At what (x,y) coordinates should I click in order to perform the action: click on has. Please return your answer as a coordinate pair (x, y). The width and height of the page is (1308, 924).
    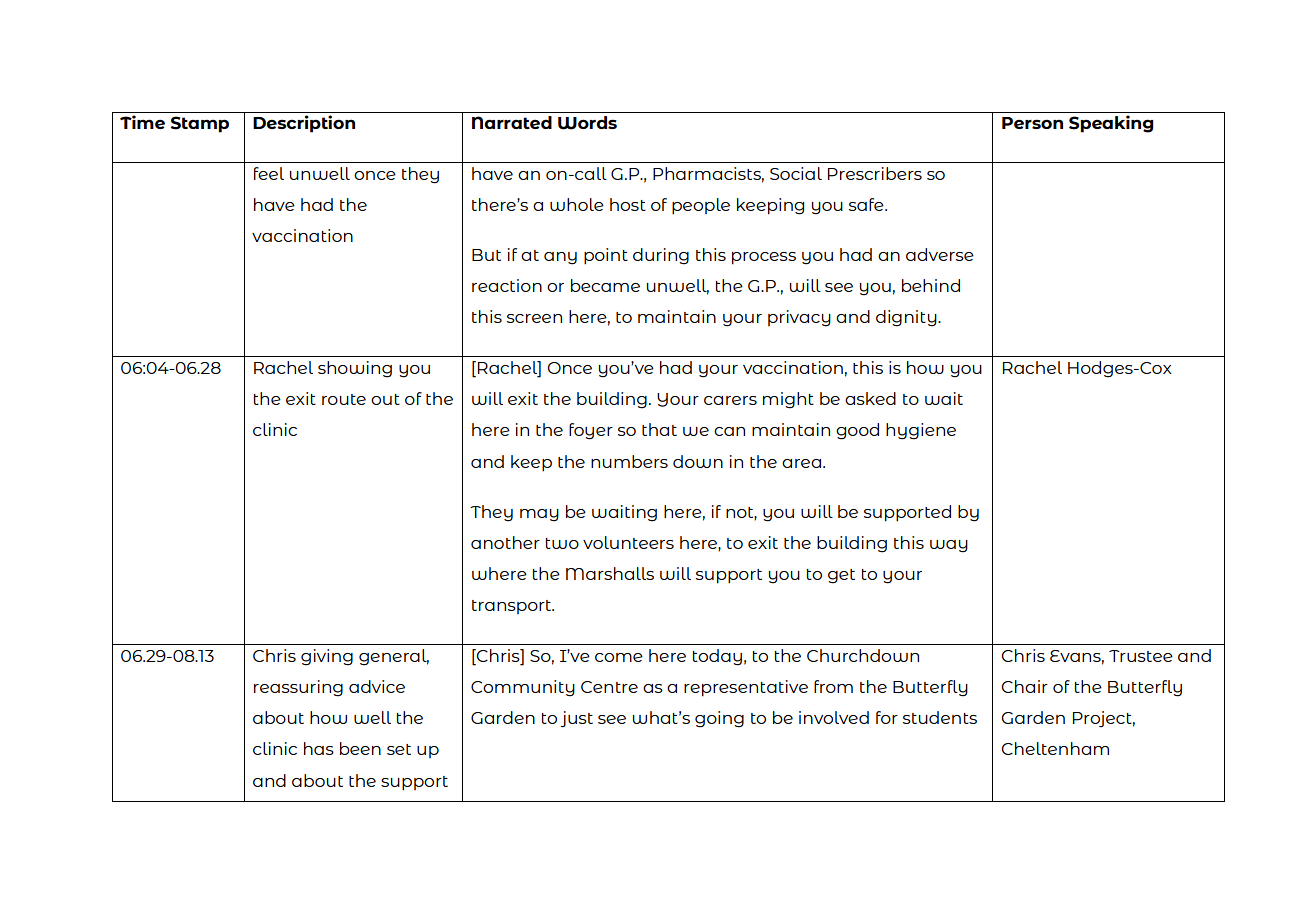
    Looking at the image, I should click on (319, 748).
